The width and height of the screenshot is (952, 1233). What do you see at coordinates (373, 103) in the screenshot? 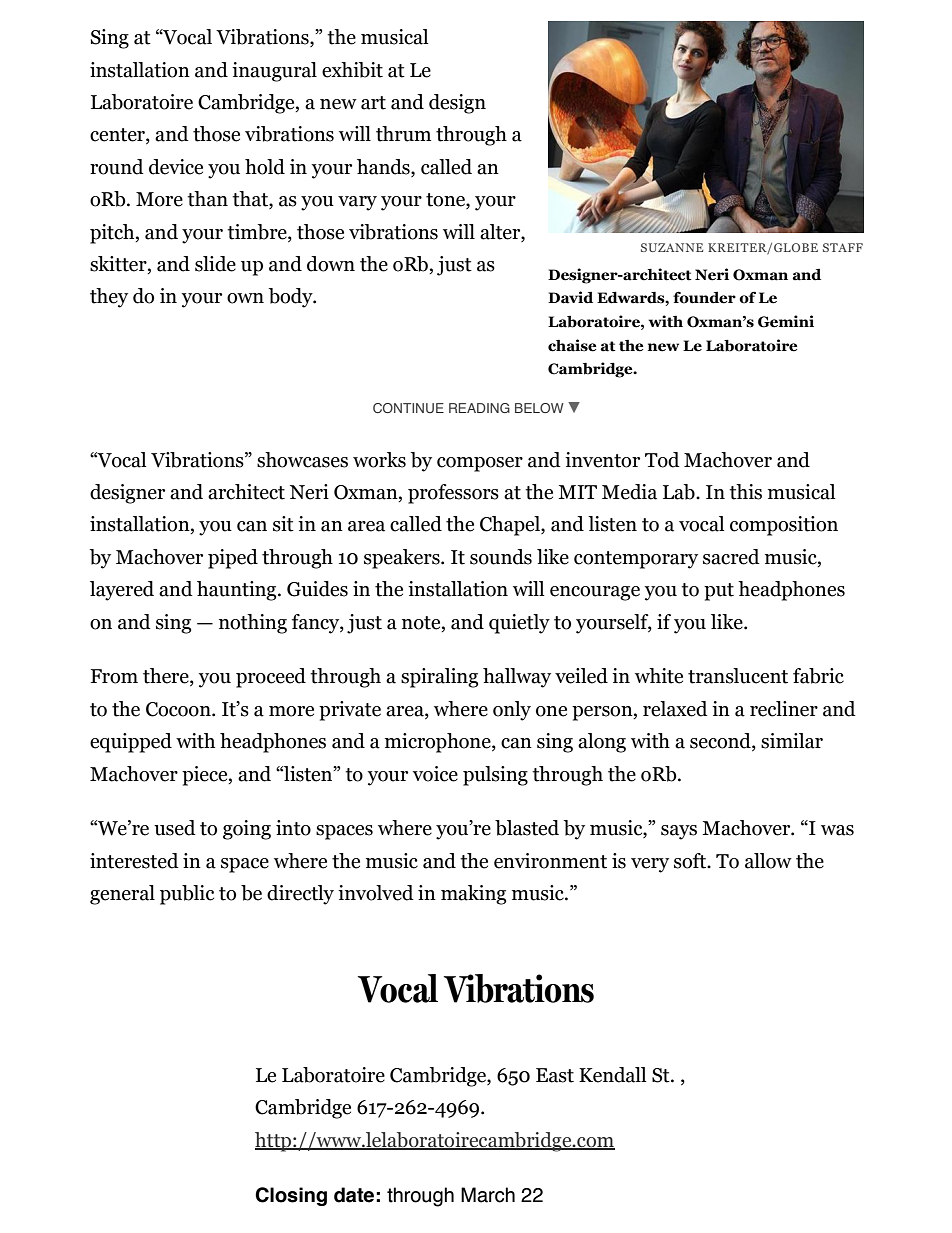
I see `art` at bounding box center [373, 103].
